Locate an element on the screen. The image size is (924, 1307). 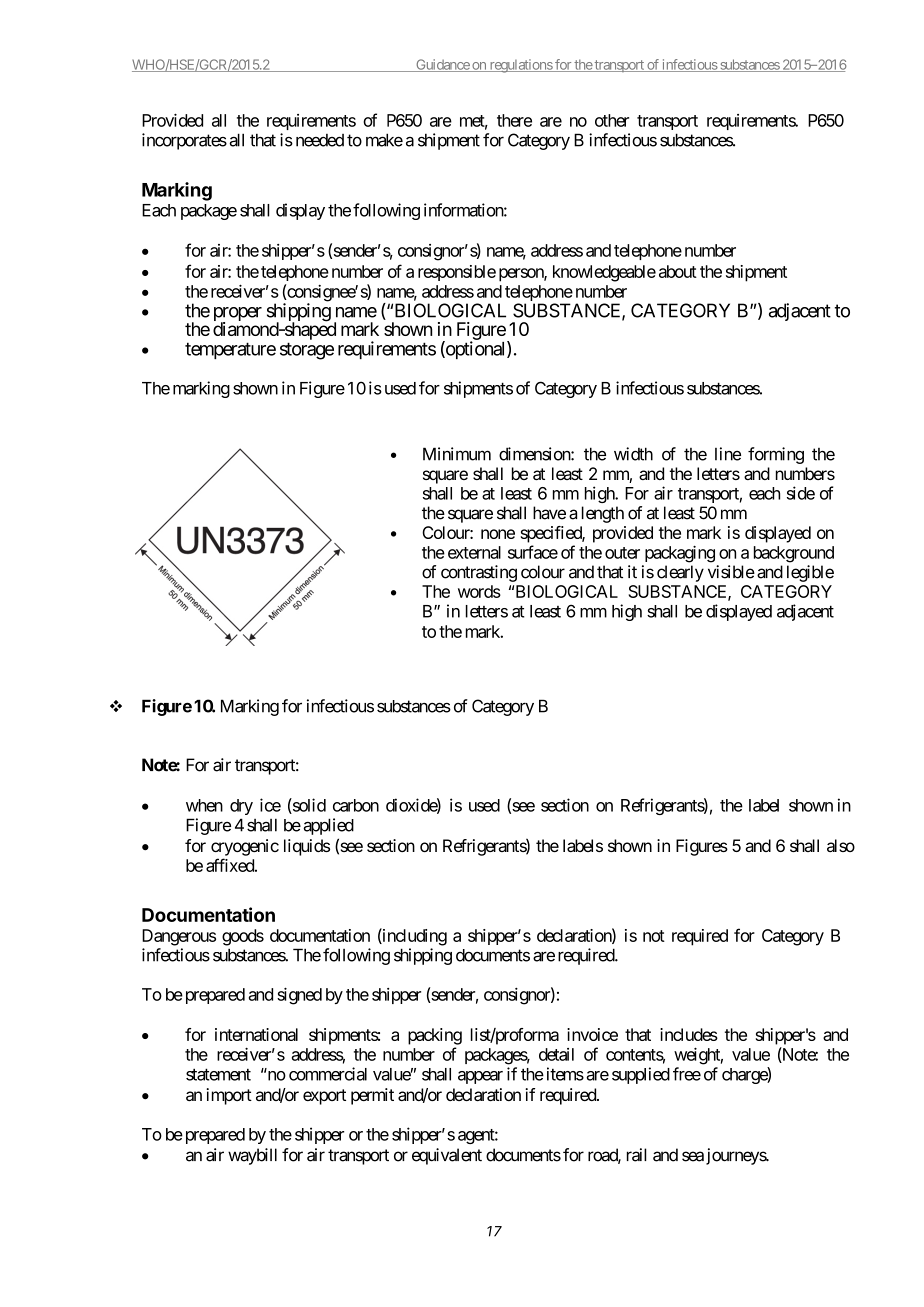
carbon is located at coordinates (356, 805).
